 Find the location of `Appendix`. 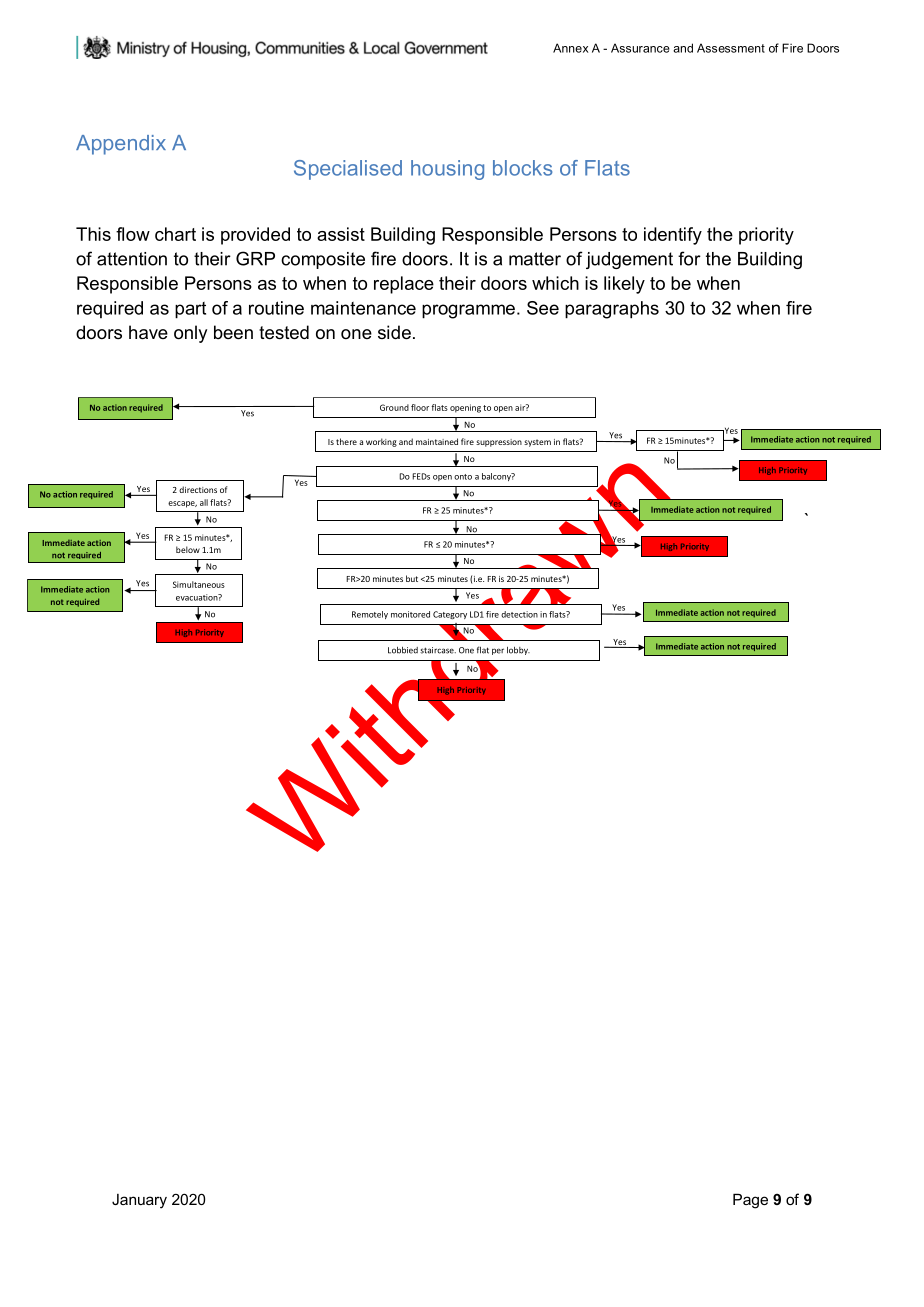

Appendix is located at coordinates (121, 145).
